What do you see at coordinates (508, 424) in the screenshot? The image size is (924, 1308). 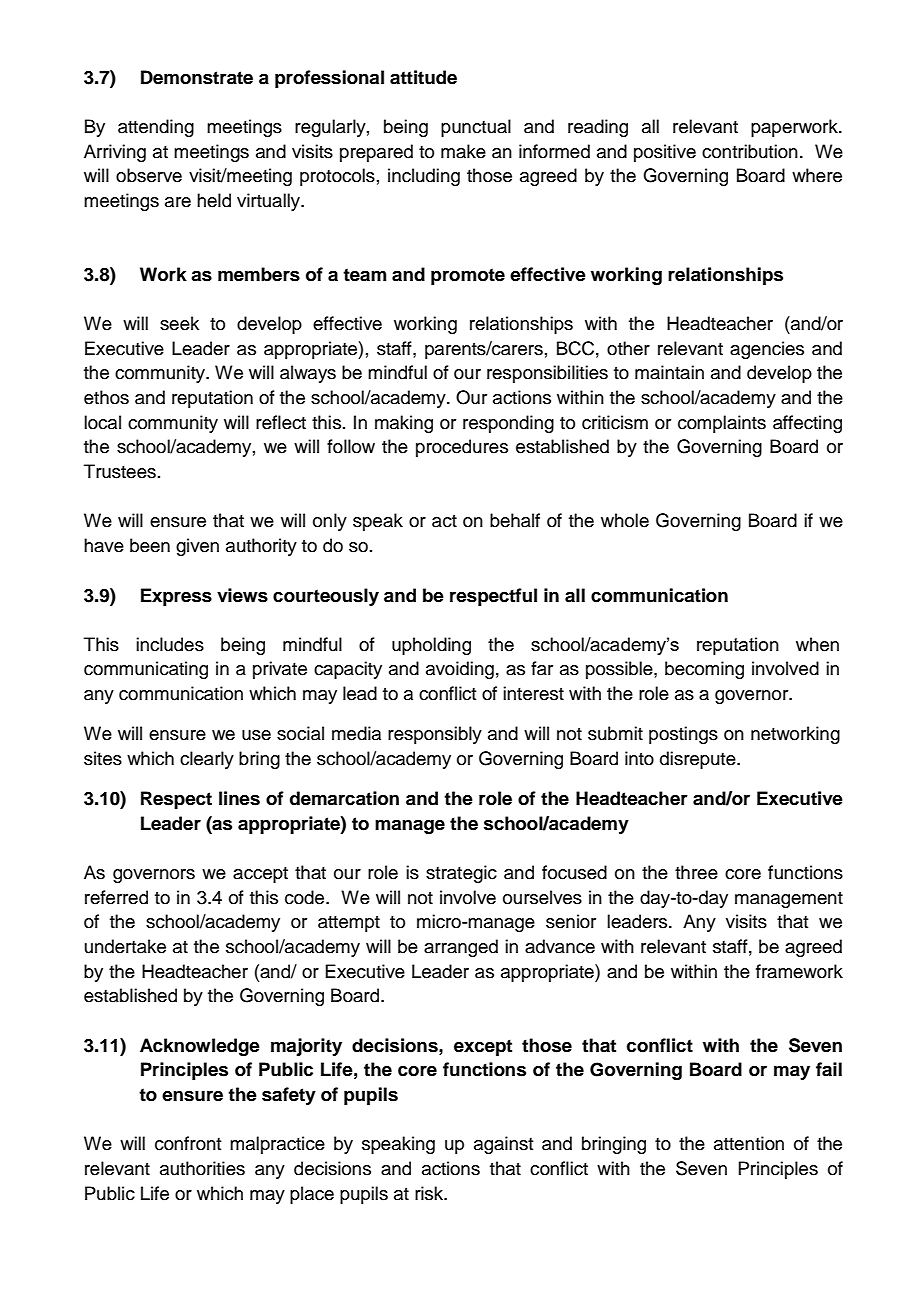 I see `responding` at bounding box center [508, 424].
